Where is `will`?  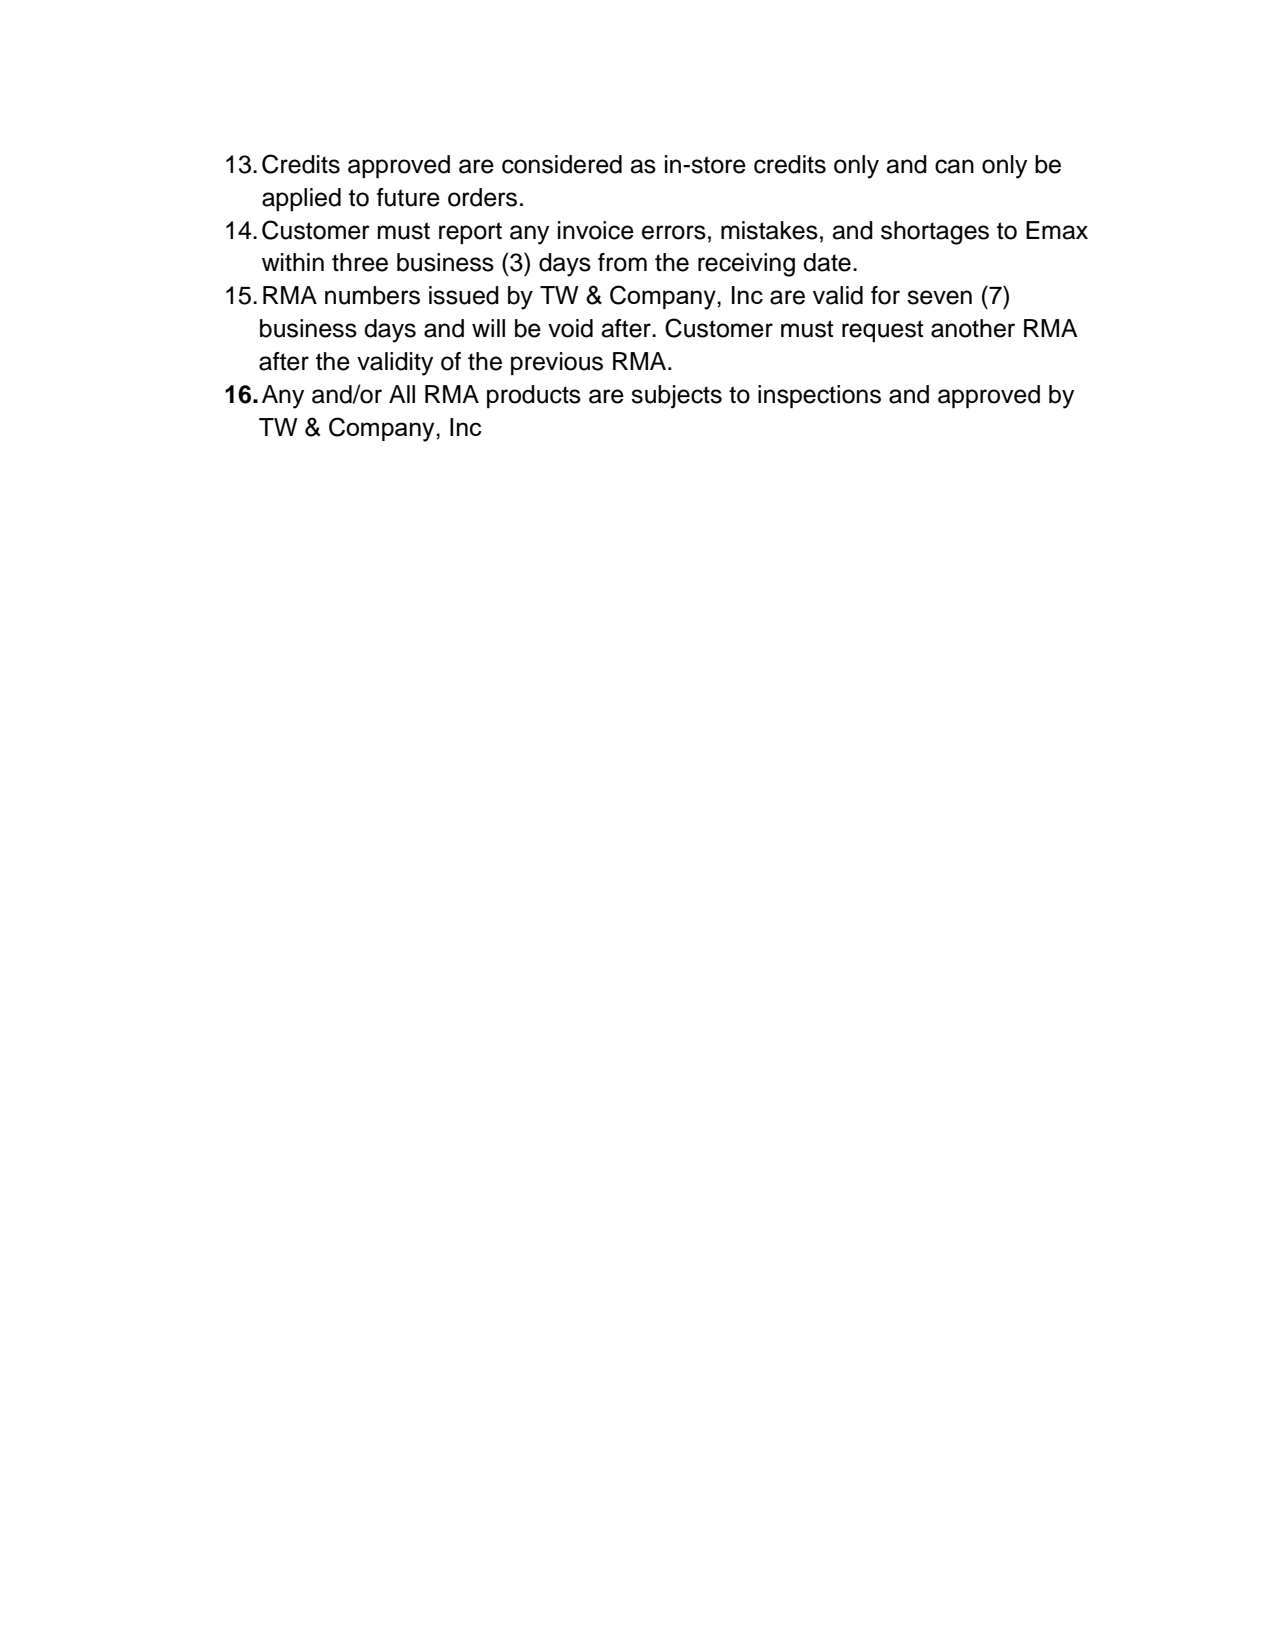
will is located at coordinates (488, 328).
